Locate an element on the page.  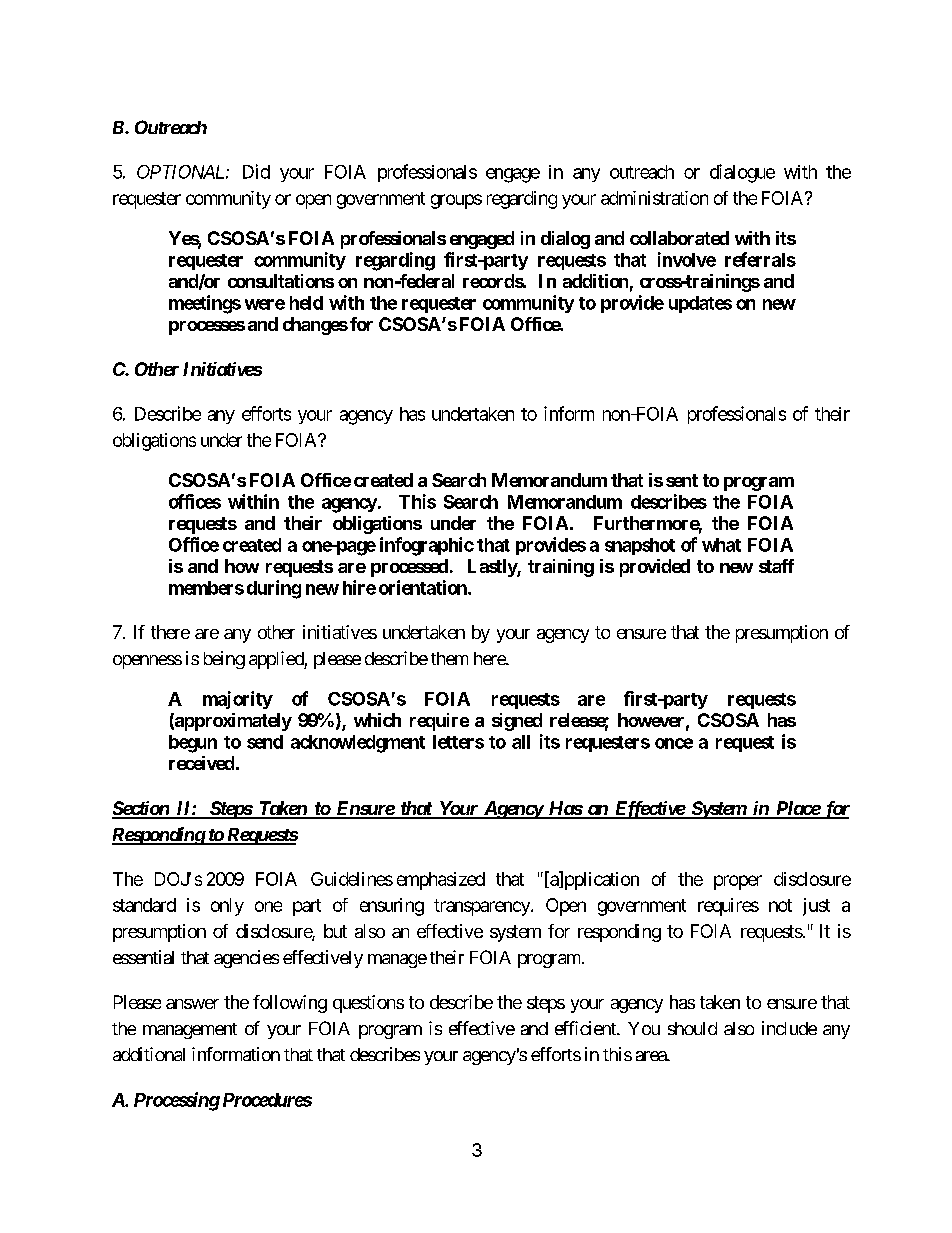
administration is located at coordinates (654, 198).
